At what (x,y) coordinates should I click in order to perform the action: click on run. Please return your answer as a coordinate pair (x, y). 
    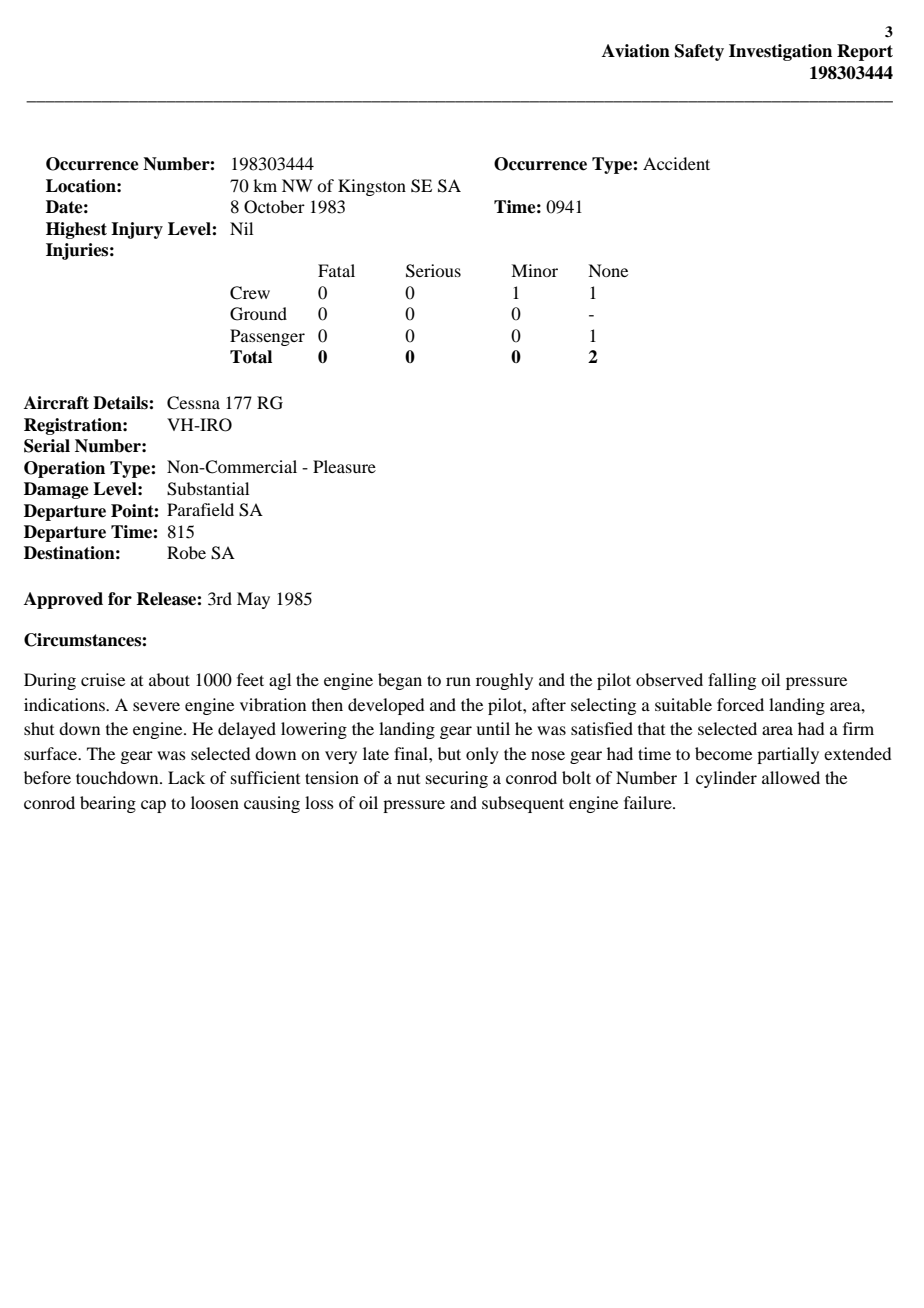
    Looking at the image, I should click on (458, 681).
